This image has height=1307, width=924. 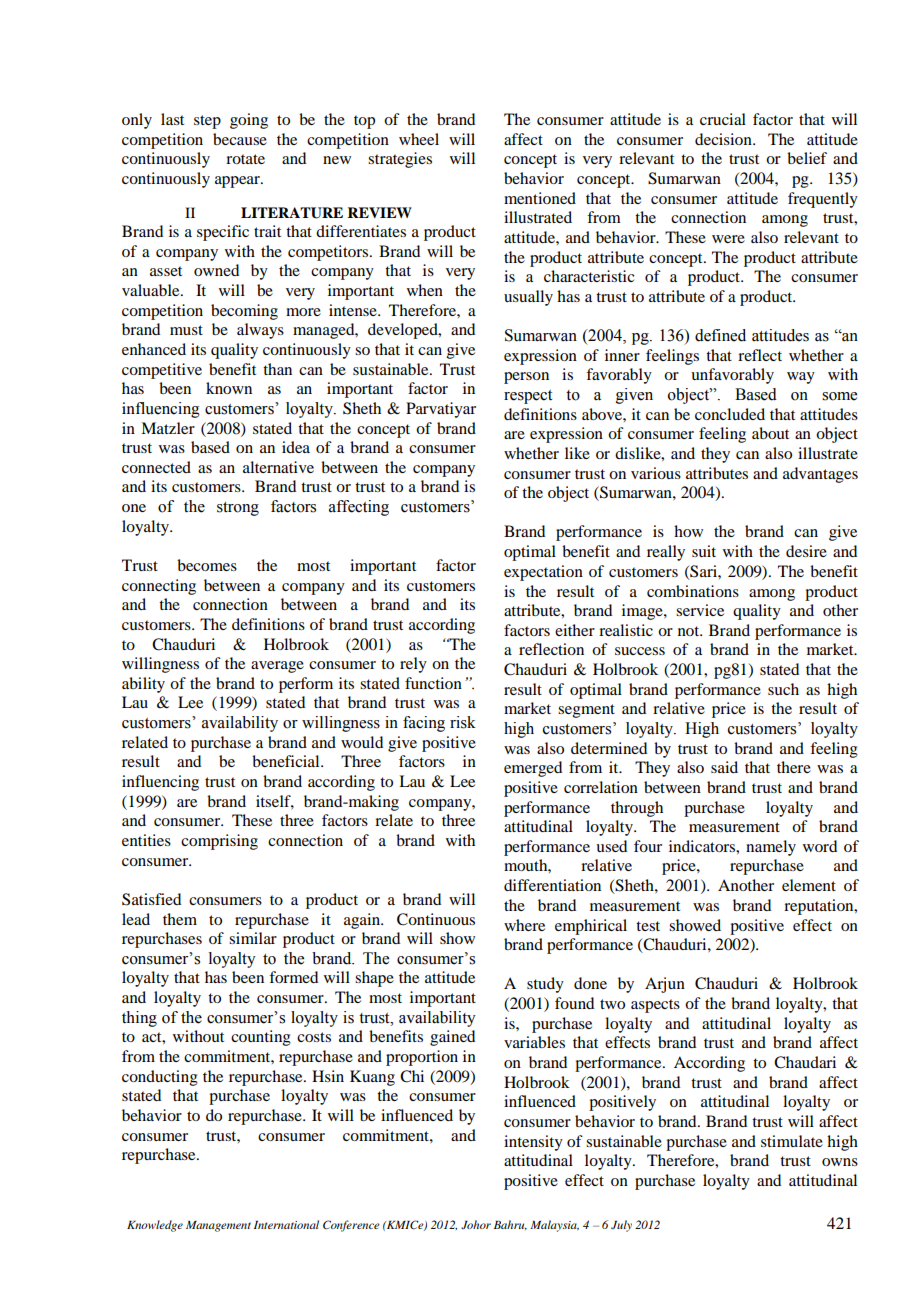 I want to click on such, so click(x=783, y=689).
